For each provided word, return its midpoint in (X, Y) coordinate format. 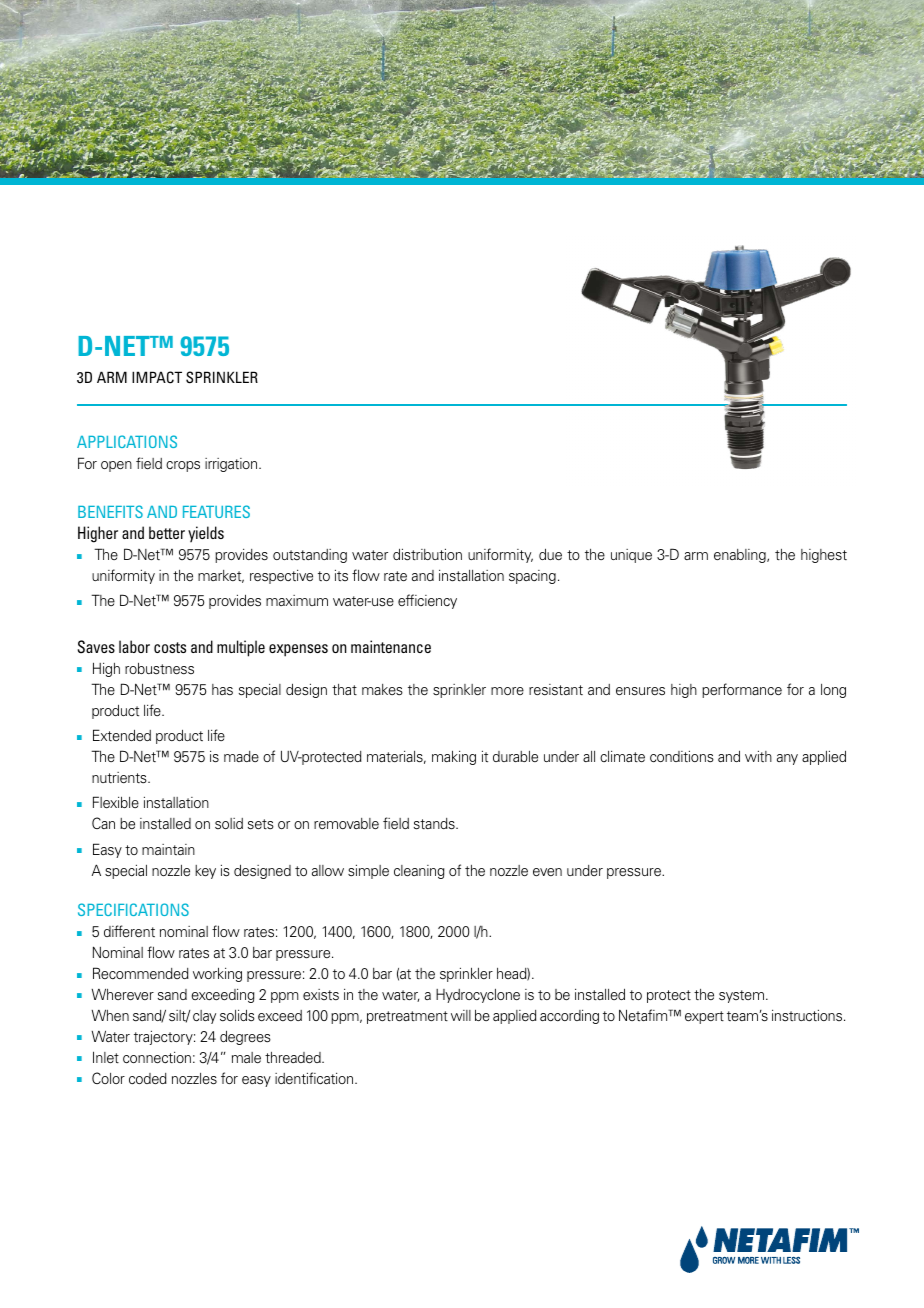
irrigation (232, 465)
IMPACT (157, 377)
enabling (741, 556)
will (461, 1015)
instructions (808, 1015)
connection (157, 1057)
